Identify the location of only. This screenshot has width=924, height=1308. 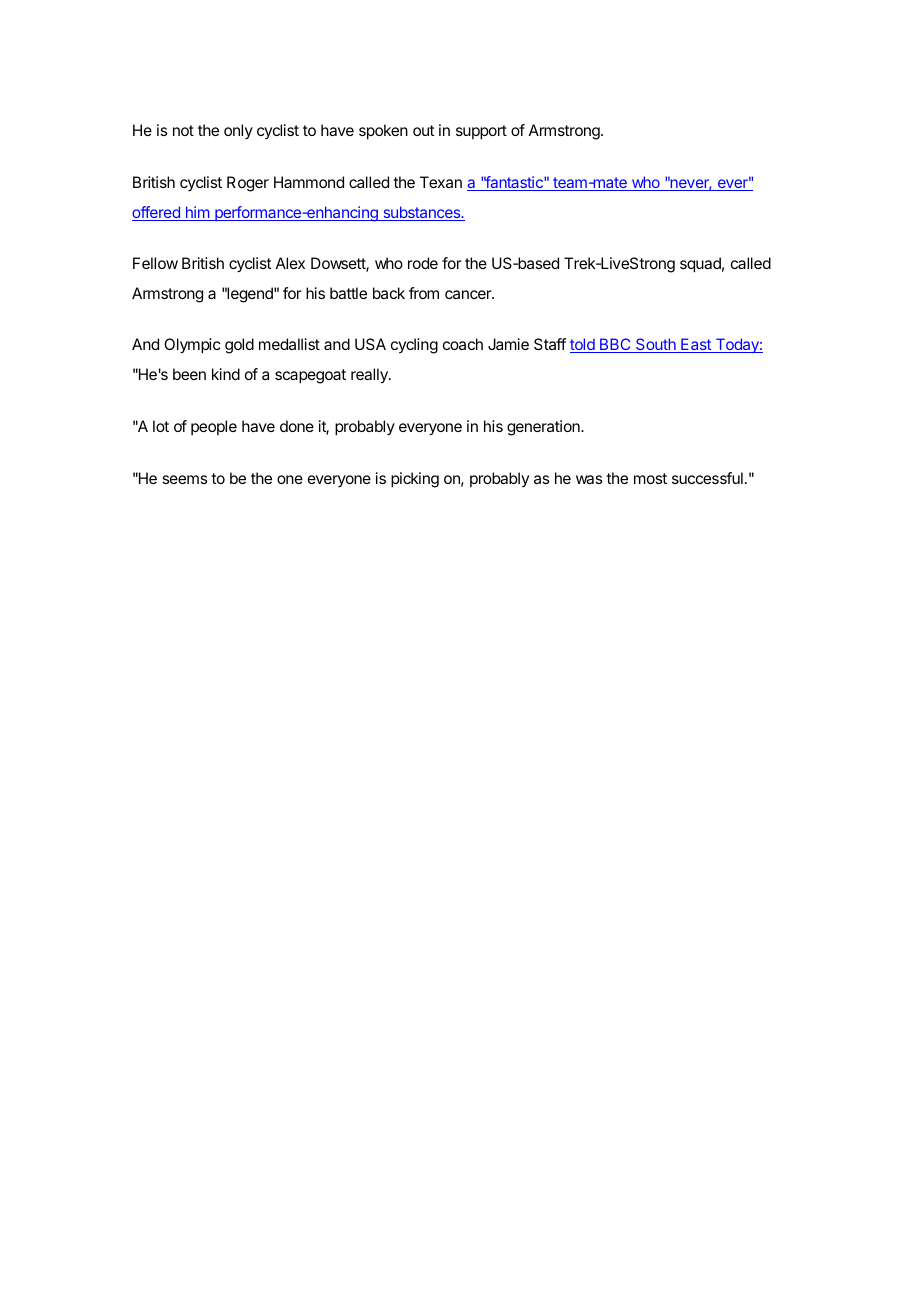
(238, 131).
